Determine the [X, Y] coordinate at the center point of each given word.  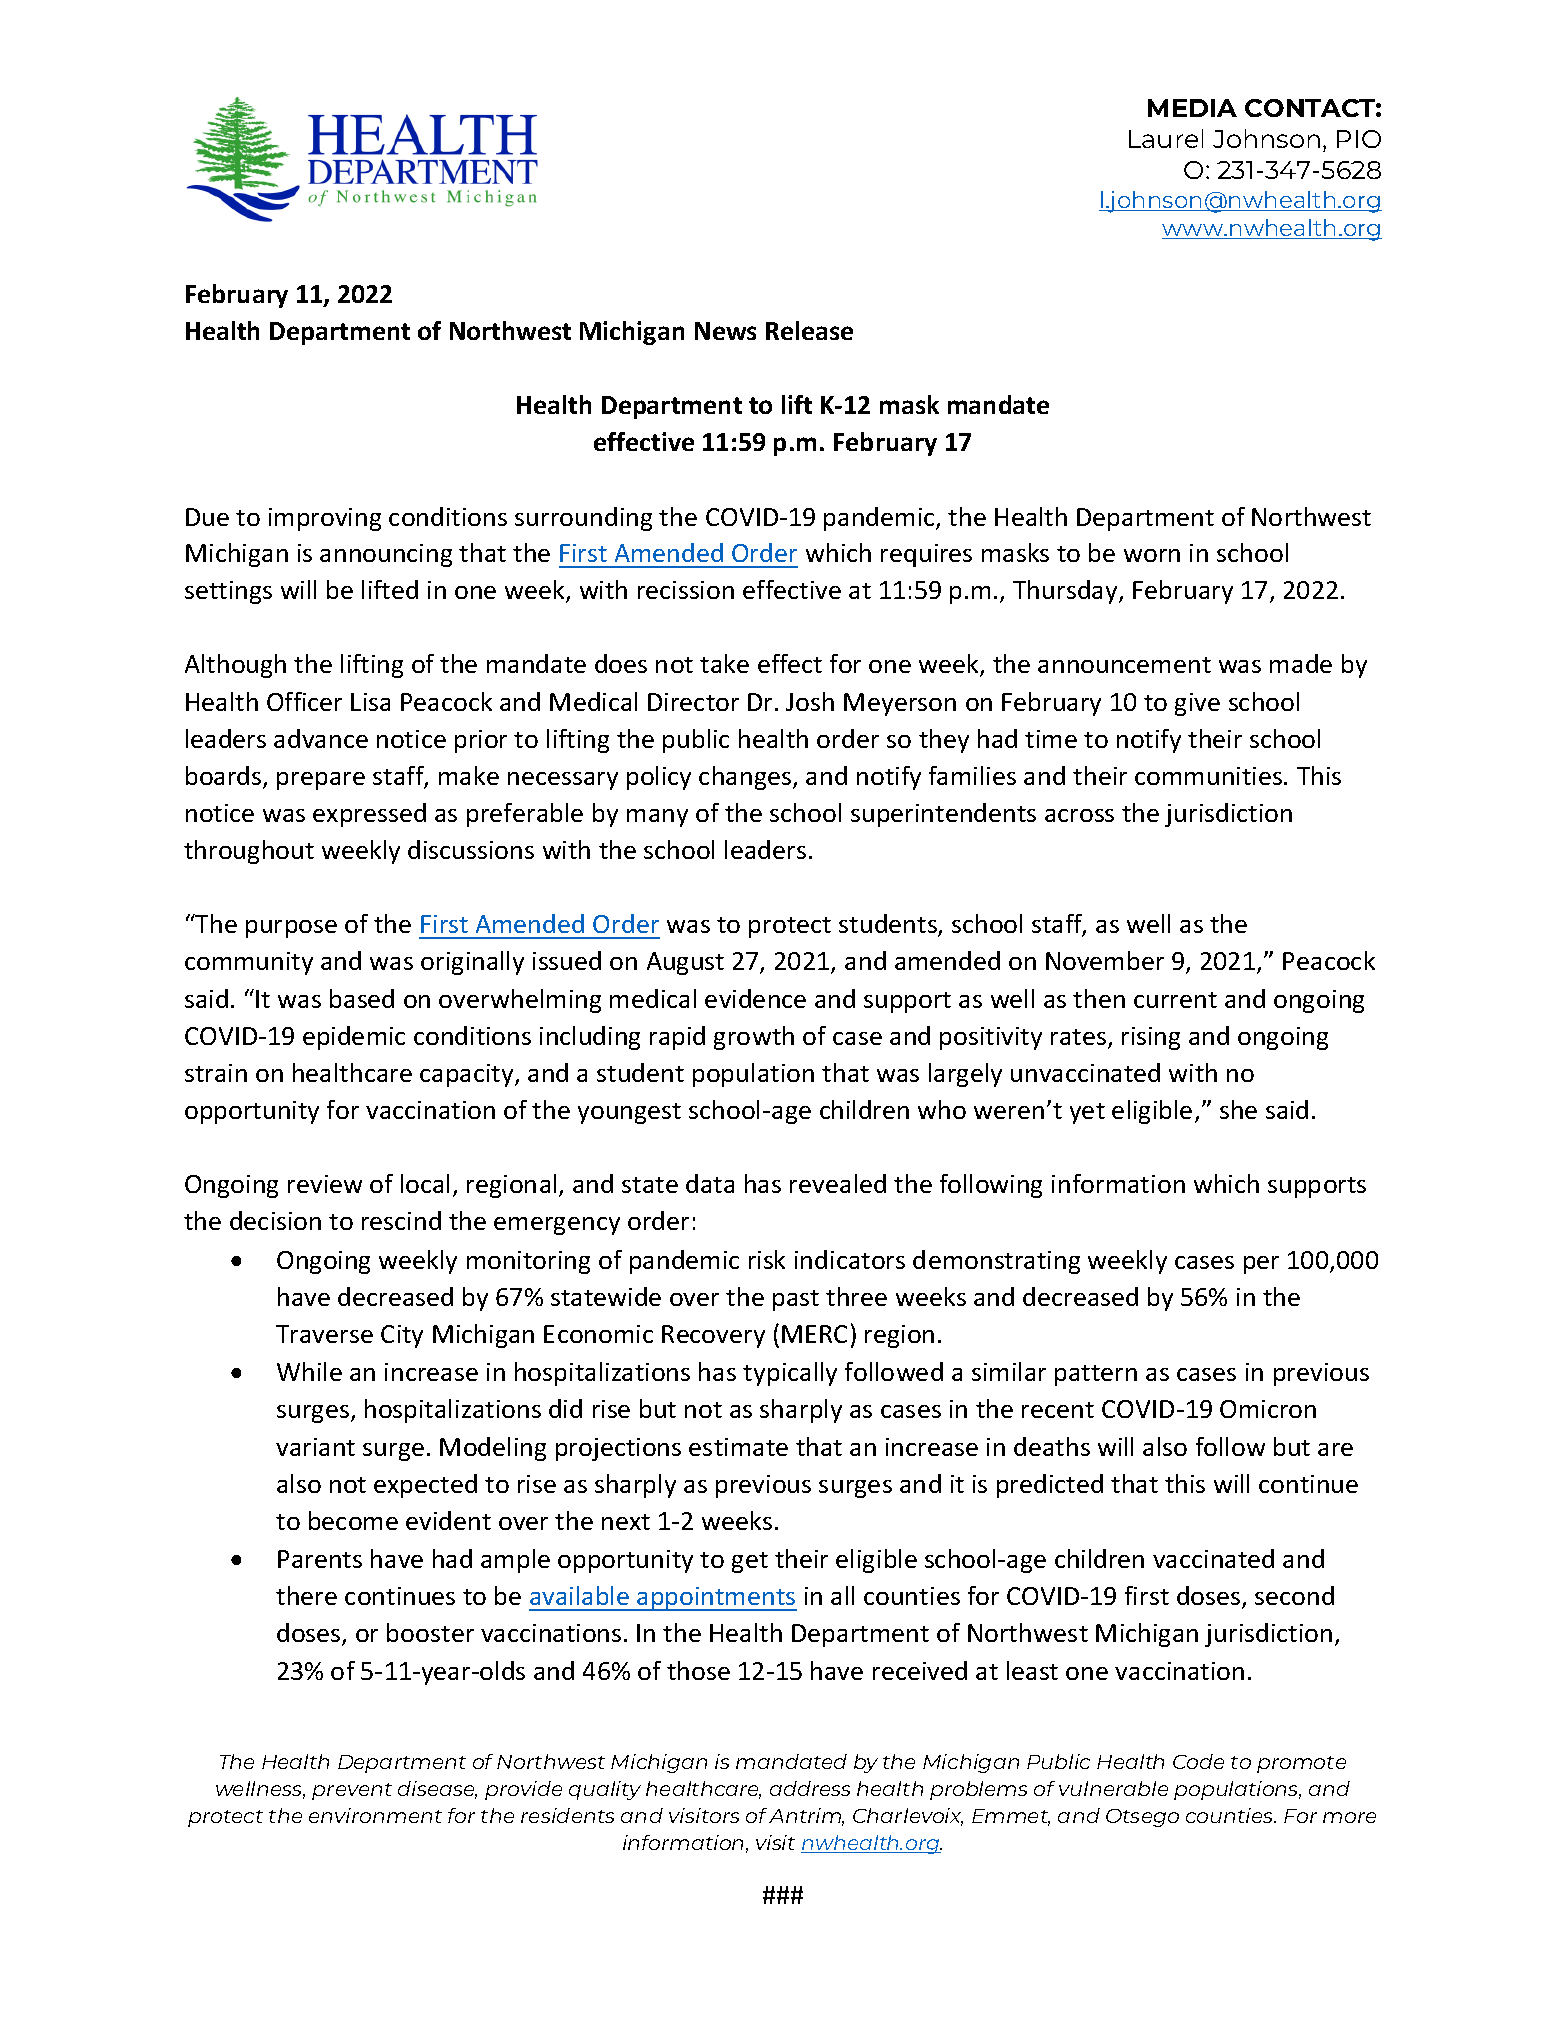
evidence [755, 998]
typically [790, 1374]
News [725, 331]
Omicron [1268, 1409]
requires [926, 555]
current [1175, 1000]
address [810, 1788]
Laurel [1166, 138]
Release [809, 330]
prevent [352, 1791]
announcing [386, 555]
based [362, 998]
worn [1152, 555]
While [309, 1371]
